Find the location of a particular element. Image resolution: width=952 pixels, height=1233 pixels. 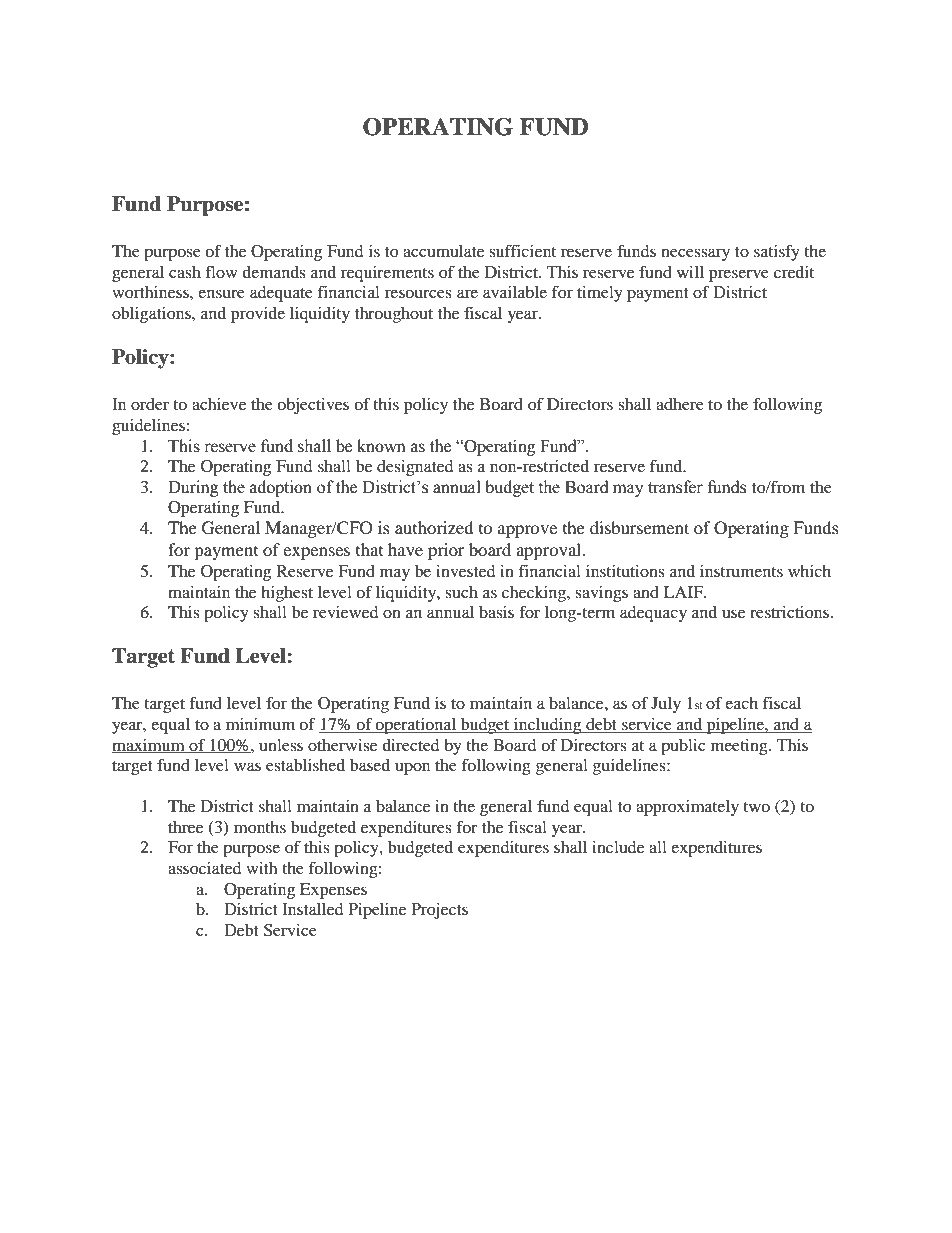

are is located at coordinates (467, 293).
